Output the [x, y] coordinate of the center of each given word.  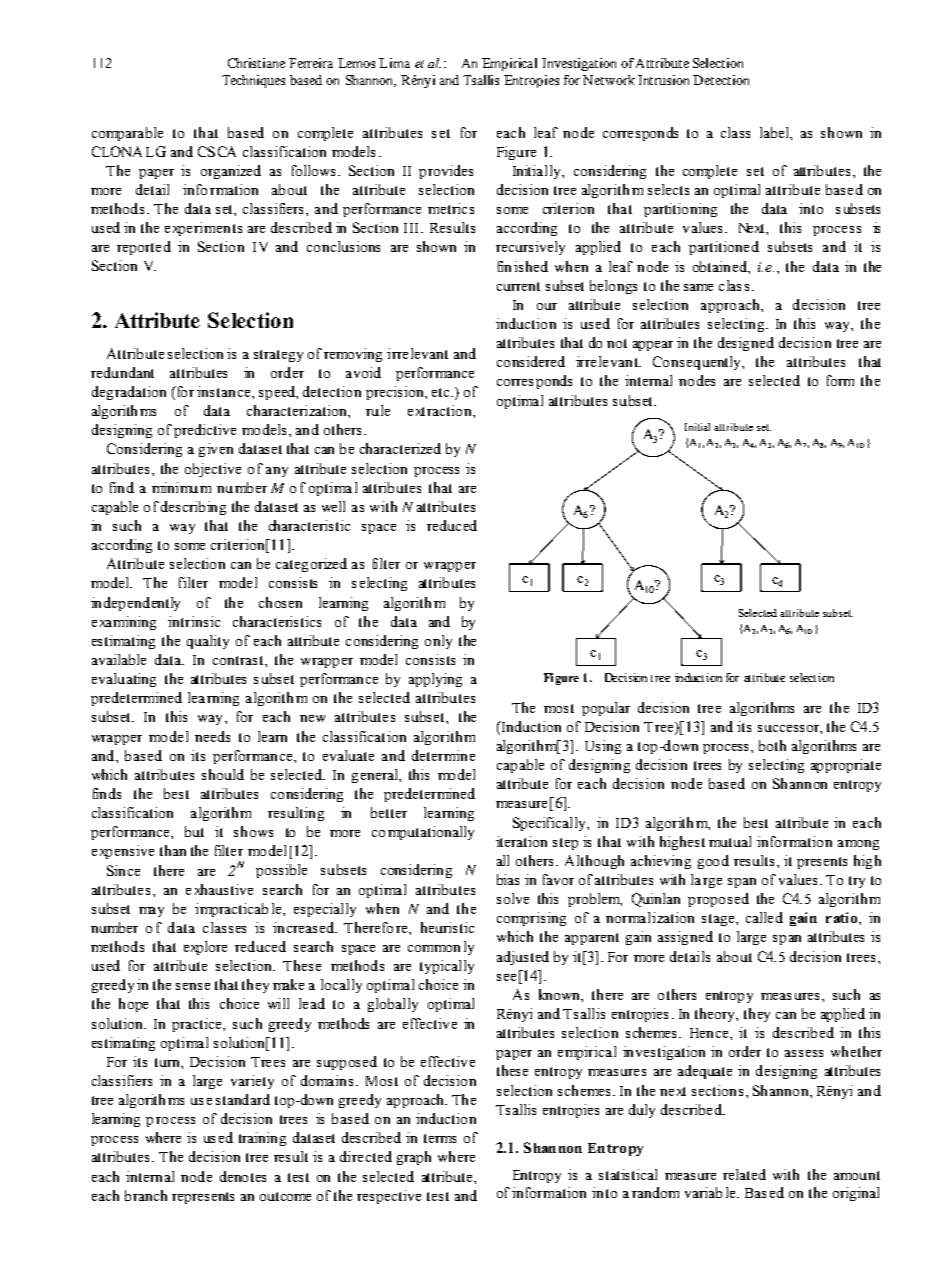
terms [440, 1138]
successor [790, 729]
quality [208, 642]
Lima [394, 63]
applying [435, 680]
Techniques [253, 81]
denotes [243, 1176]
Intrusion [663, 80]
